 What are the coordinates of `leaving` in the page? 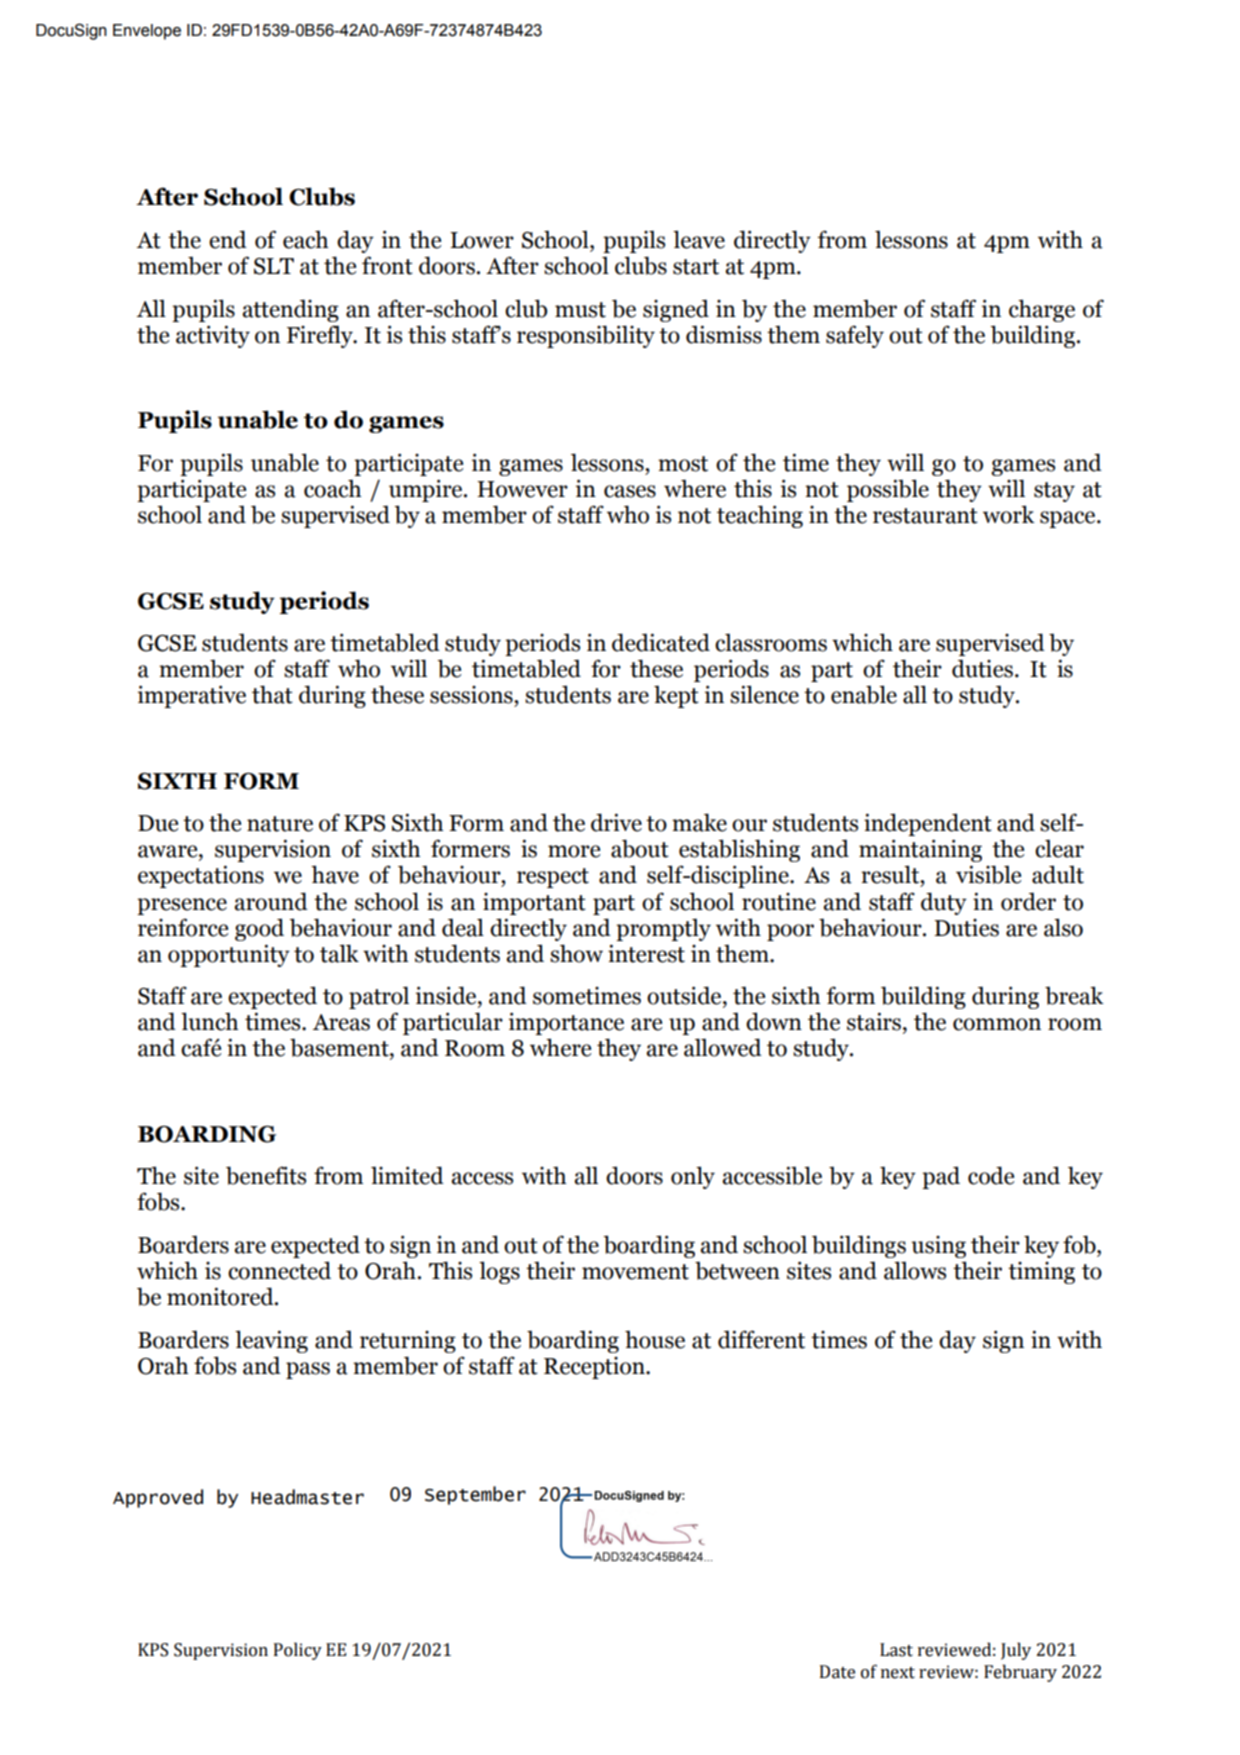 It's located at (271, 1341).
